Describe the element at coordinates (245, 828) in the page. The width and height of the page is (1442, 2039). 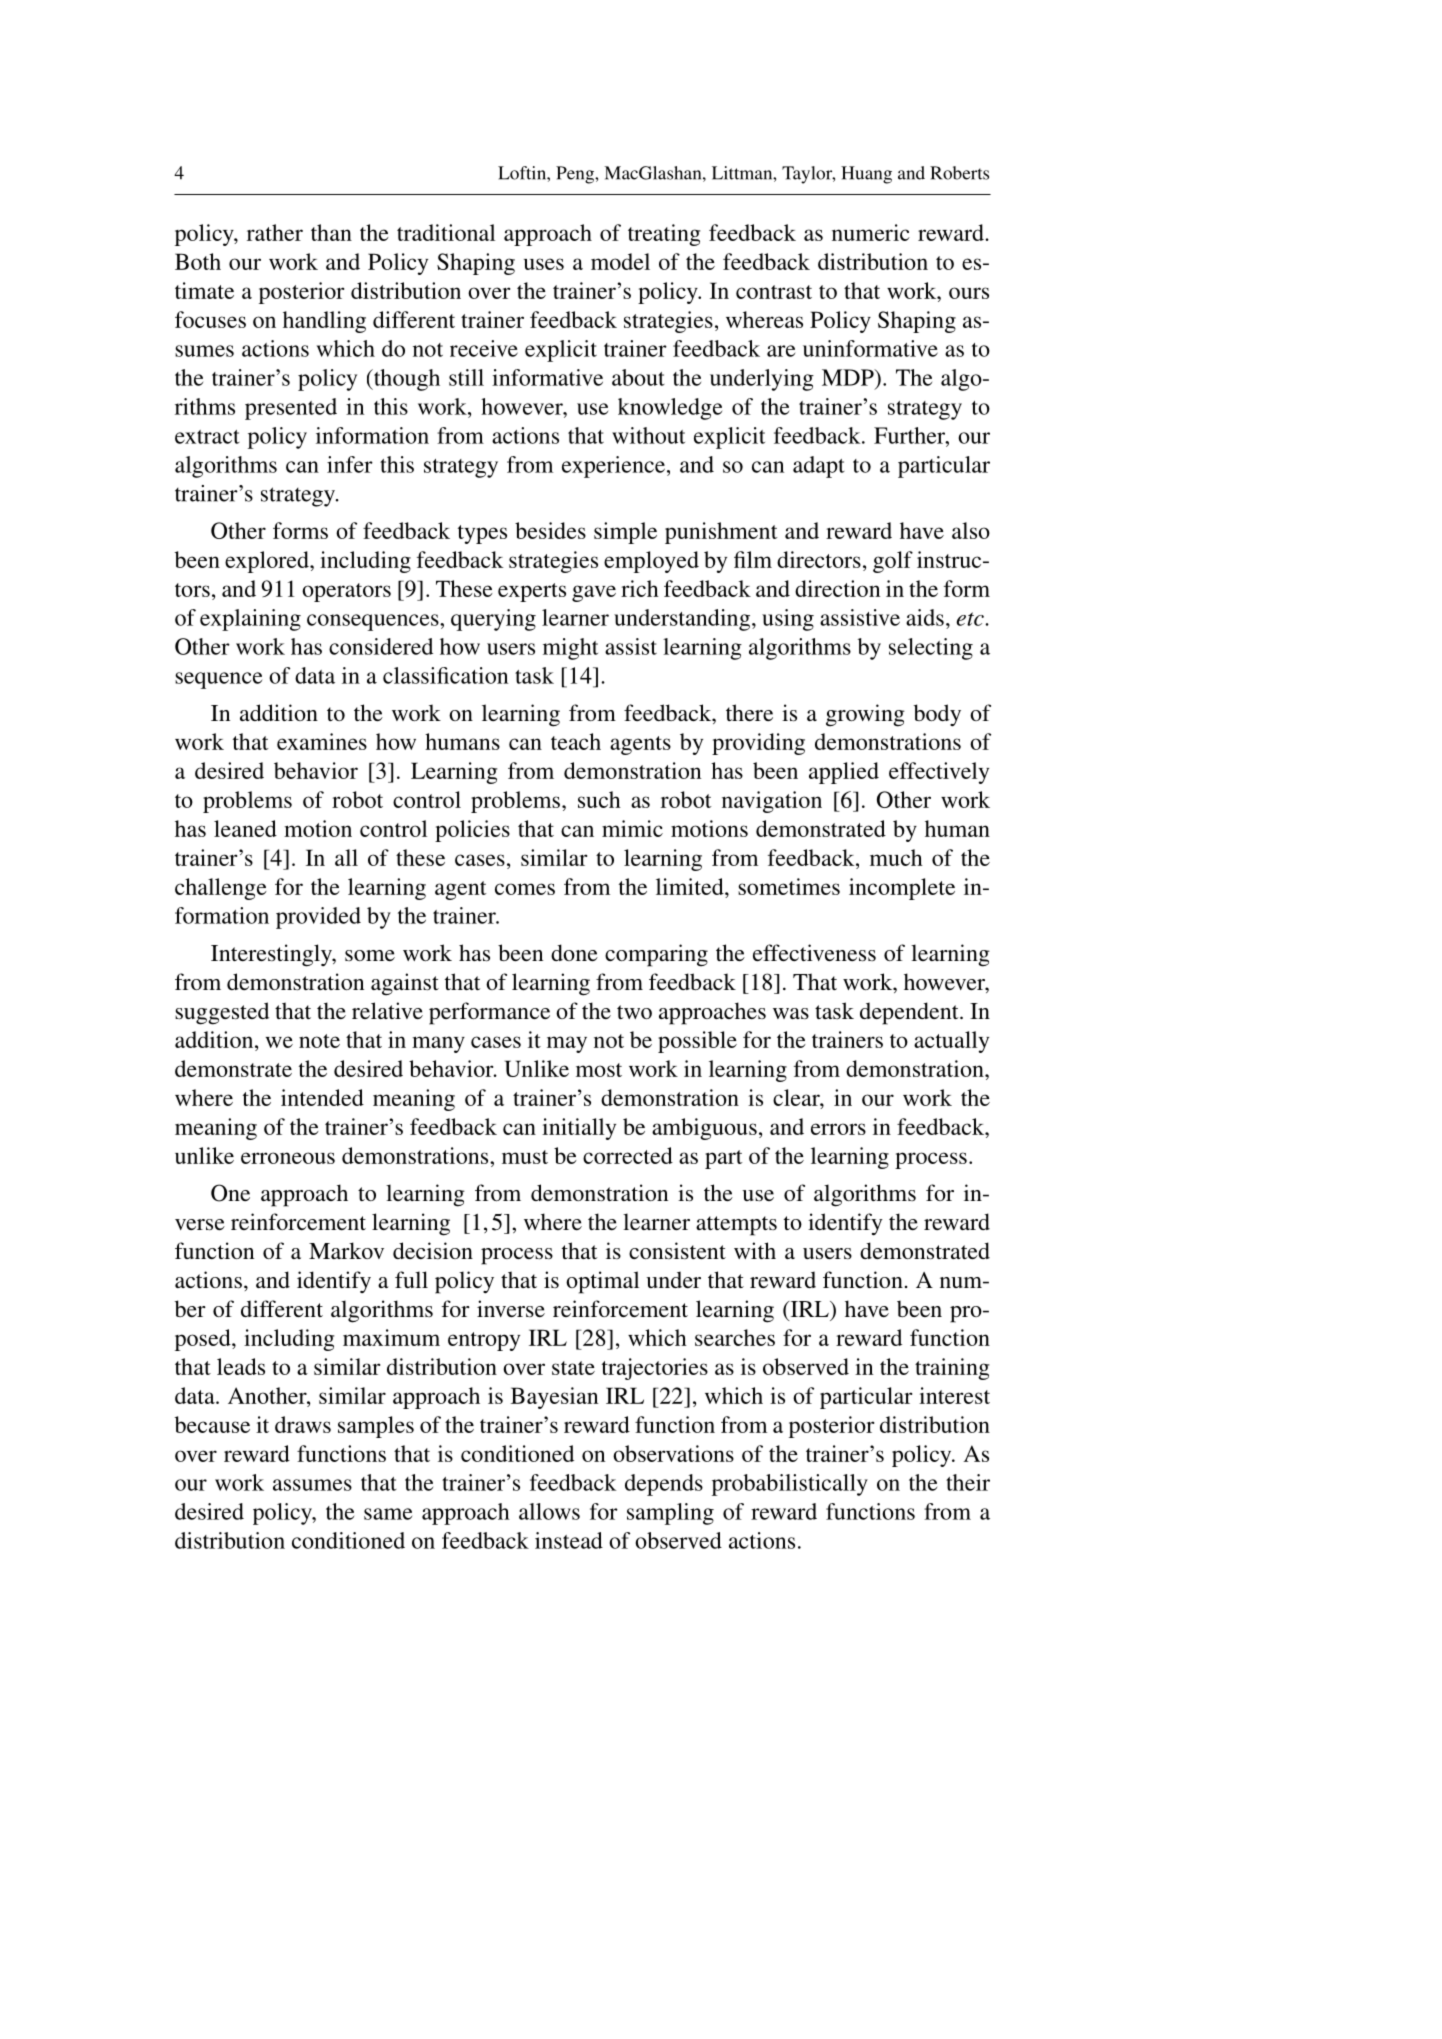
I see `leaned` at that location.
